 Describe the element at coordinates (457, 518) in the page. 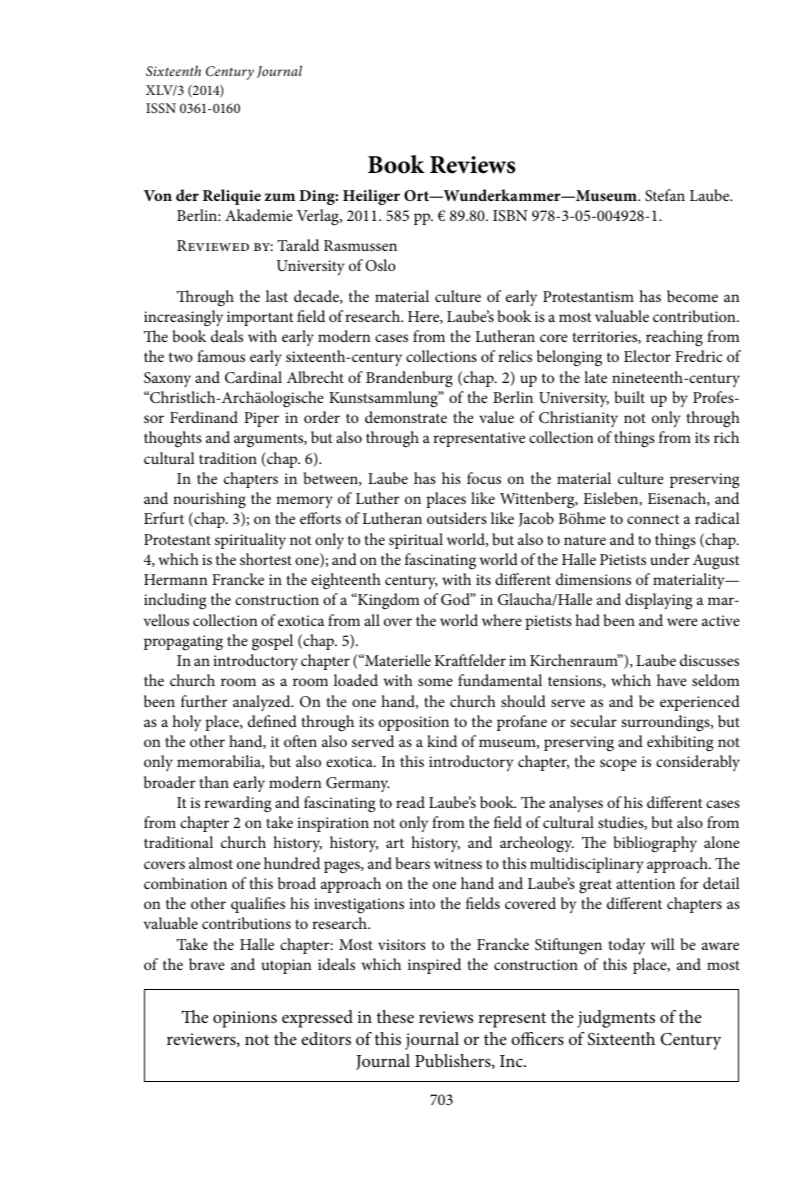

I see `outsiders` at that location.
